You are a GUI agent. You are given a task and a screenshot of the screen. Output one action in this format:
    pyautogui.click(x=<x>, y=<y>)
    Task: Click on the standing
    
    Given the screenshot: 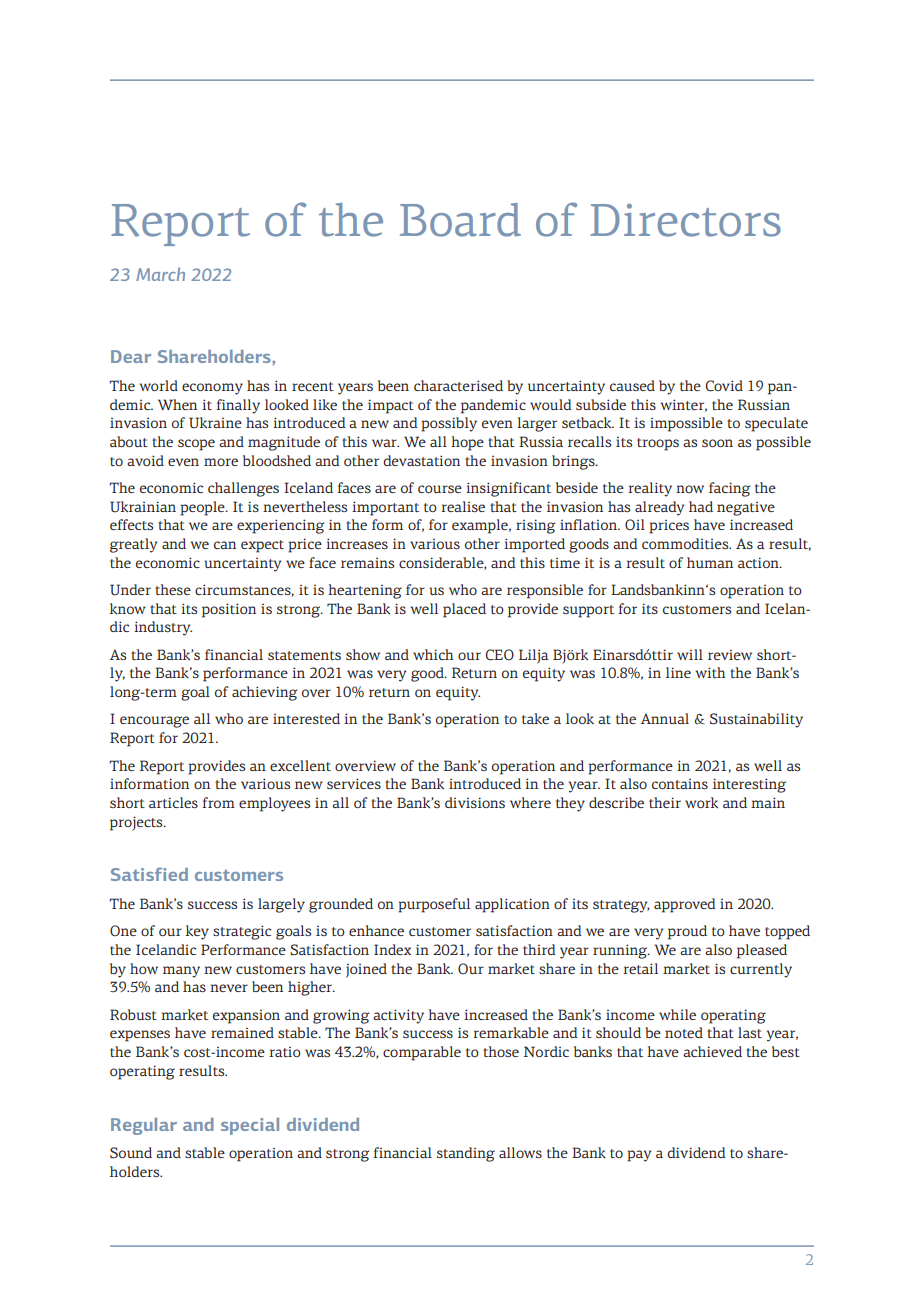 What is the action you would take?
    pyautogui.click(x=466, y=1154)
